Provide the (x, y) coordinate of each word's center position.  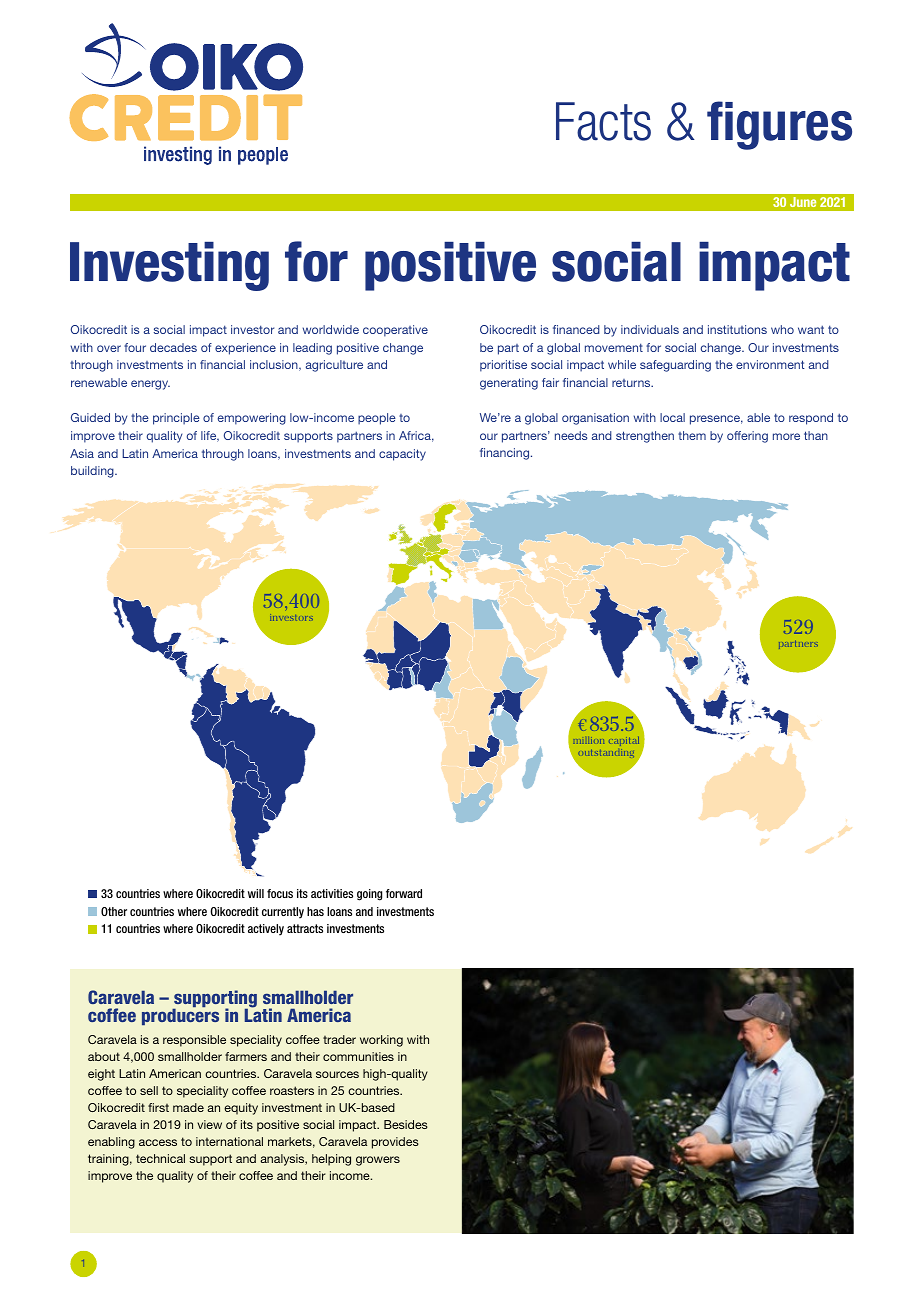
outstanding (606, 753)
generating (509, 384)
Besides (406, 1124)
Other (114, 911)
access (158, 1142)
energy (150, 385)
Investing (169, 266)
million (588, 740)
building (93, 472)
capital (624, 741)
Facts (603, 121)
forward (404, 893)
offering (747, 437)
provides (395, 1143)
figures (779, 125)
